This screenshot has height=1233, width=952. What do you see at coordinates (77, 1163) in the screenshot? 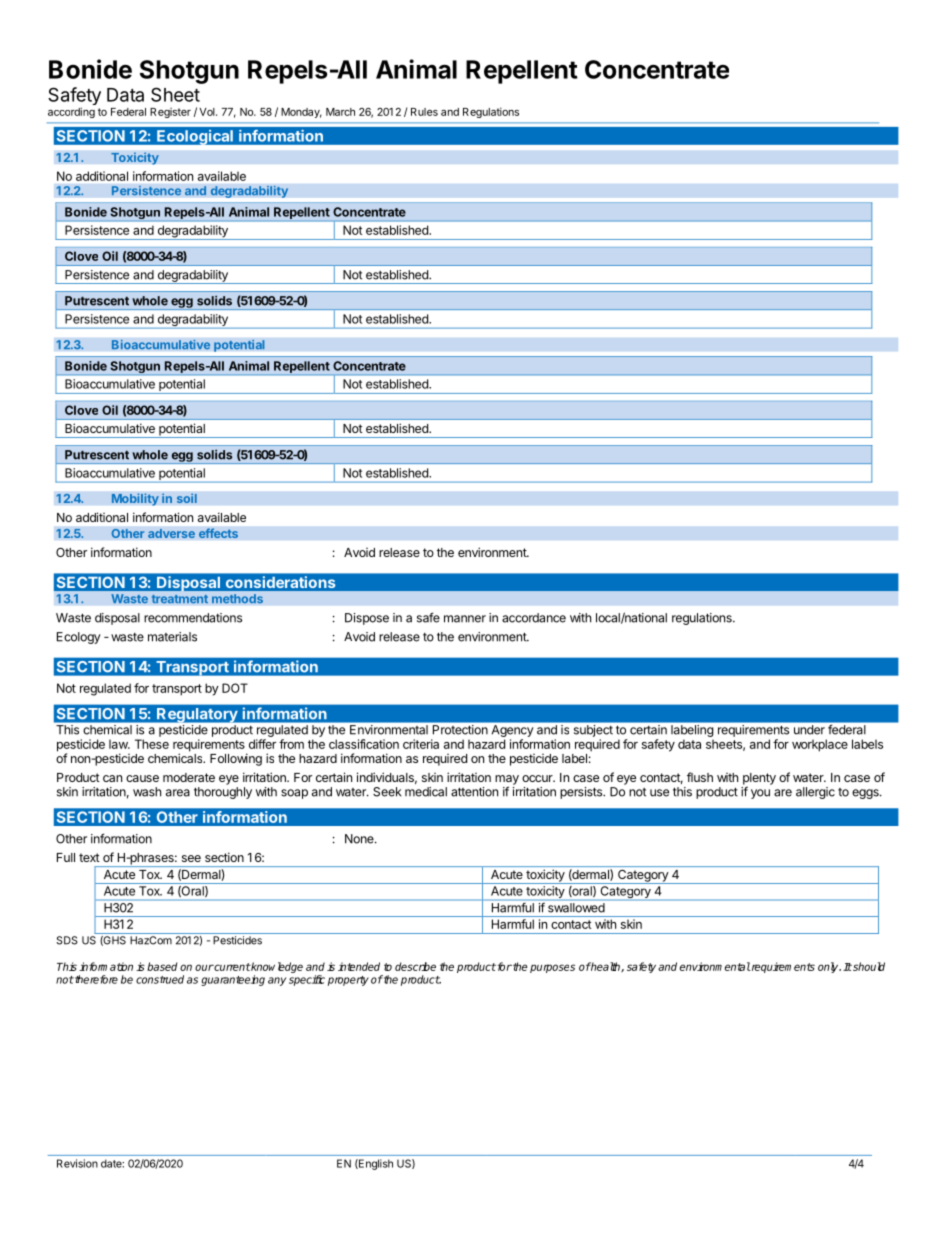
I see `Revision` at bounding box center [77, 1163].
